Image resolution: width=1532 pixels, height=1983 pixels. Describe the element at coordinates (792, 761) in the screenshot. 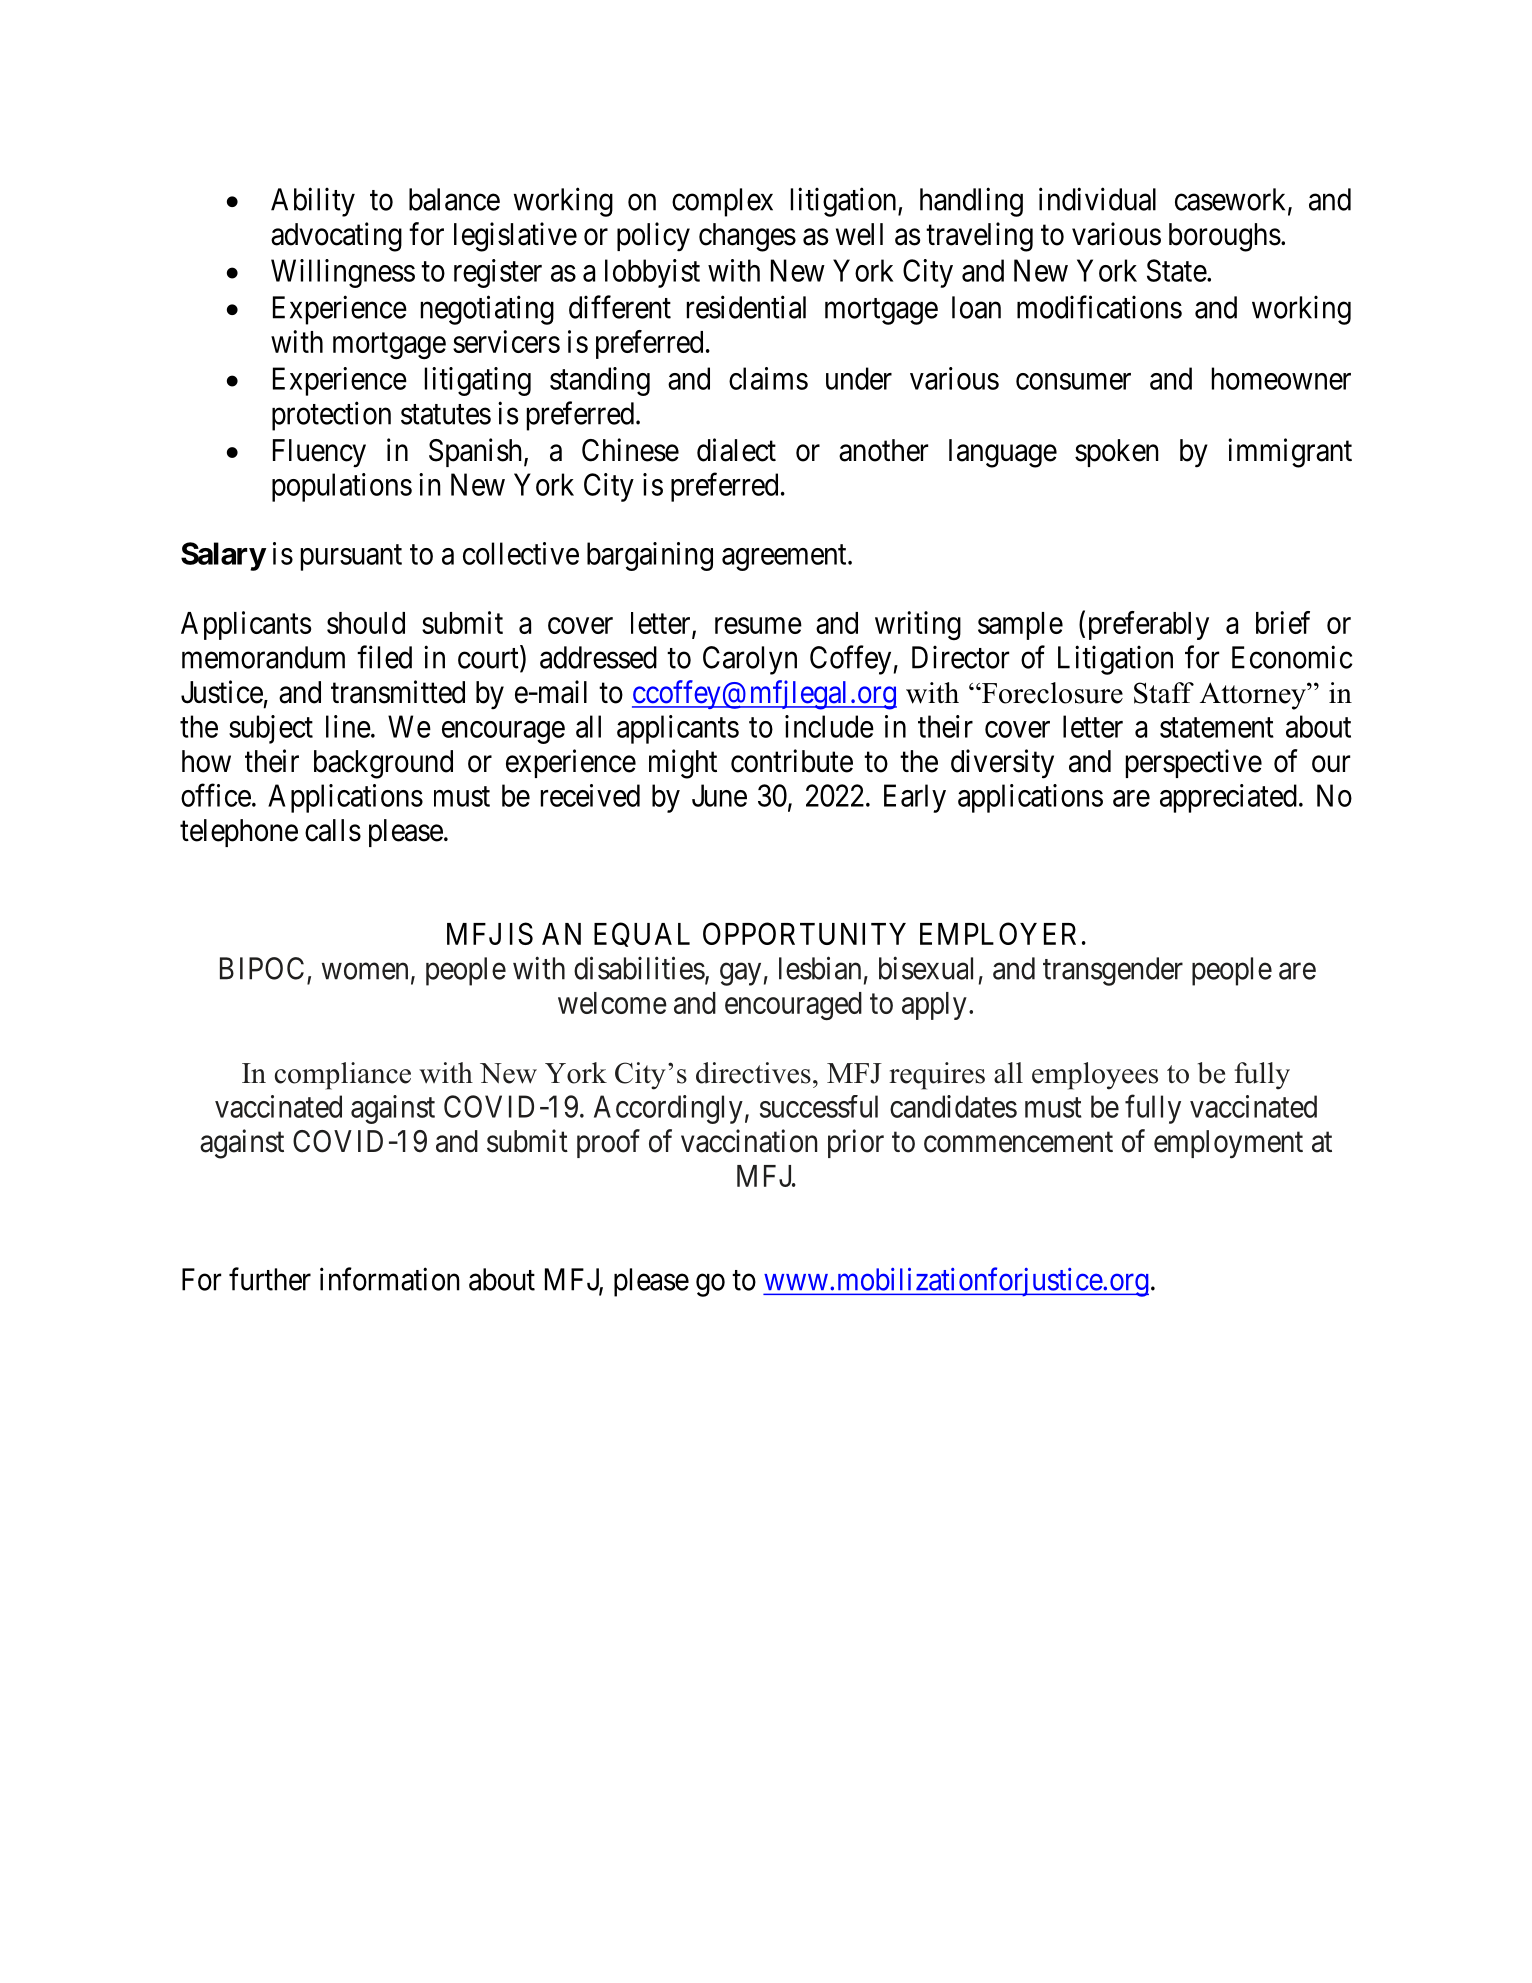

I see `contribute` at that location.
